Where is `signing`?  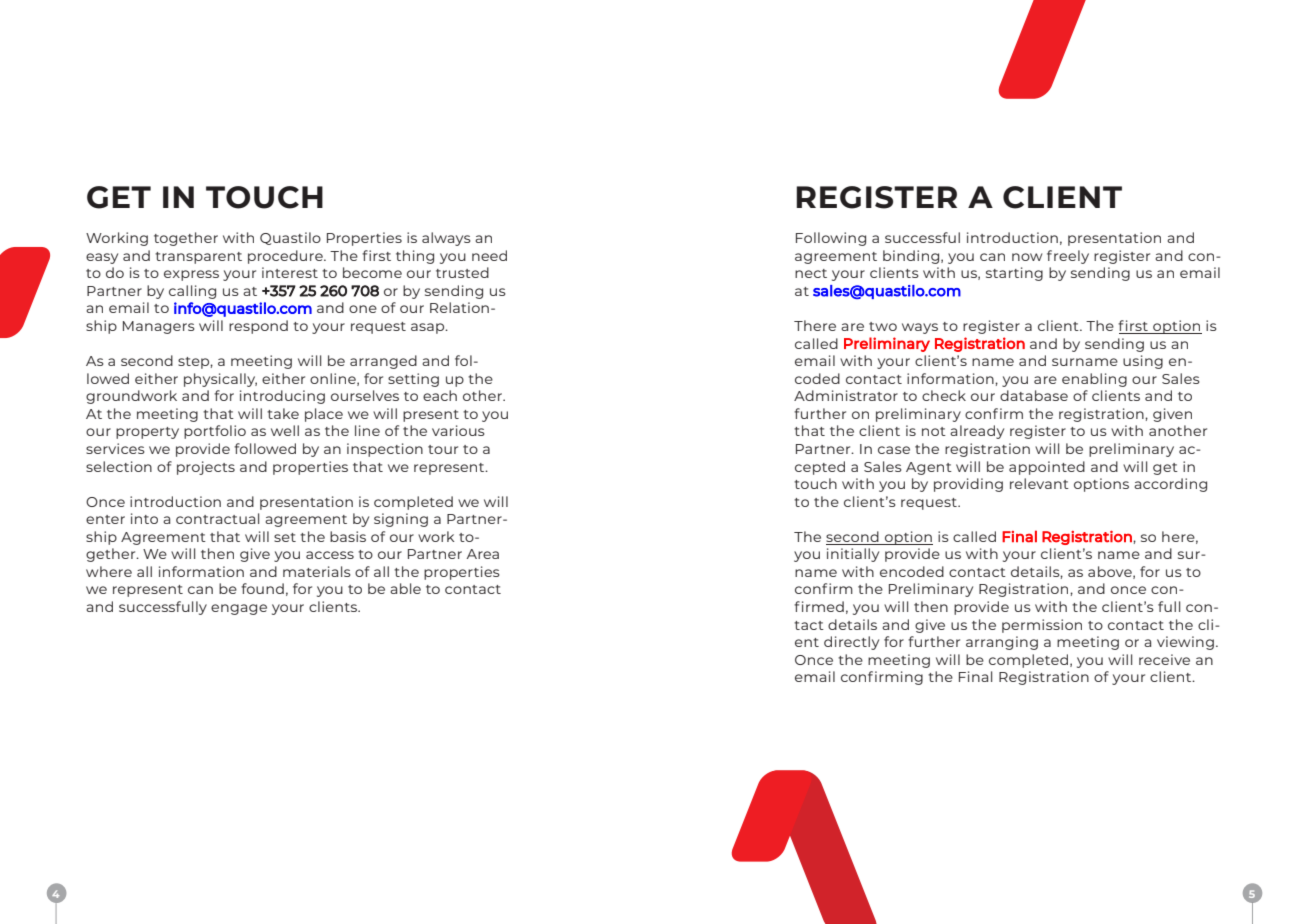 signing is located at coordinates (401, 520).
